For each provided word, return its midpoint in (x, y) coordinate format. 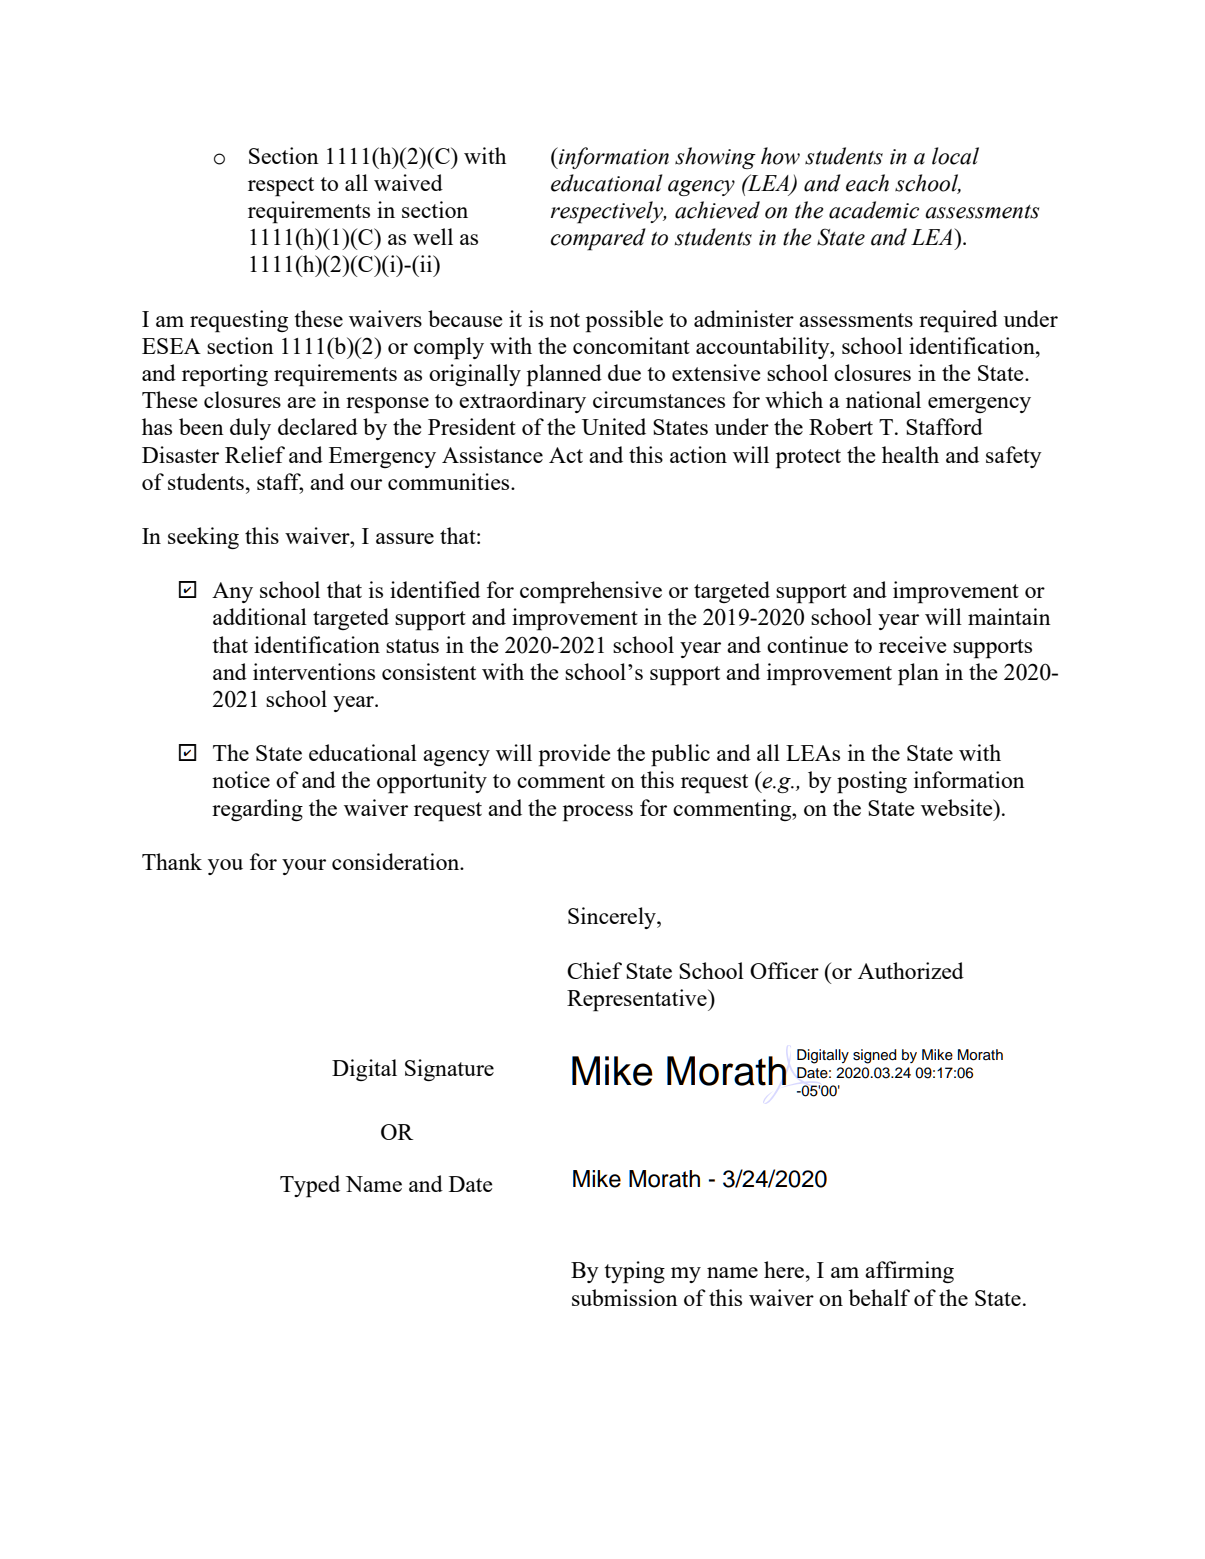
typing (634, 1272)
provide (574, 755)
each (867, 183)
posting (872, 782)
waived (408, 182)
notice (241, 779)
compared (598, 239)
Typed (310, 1186)
